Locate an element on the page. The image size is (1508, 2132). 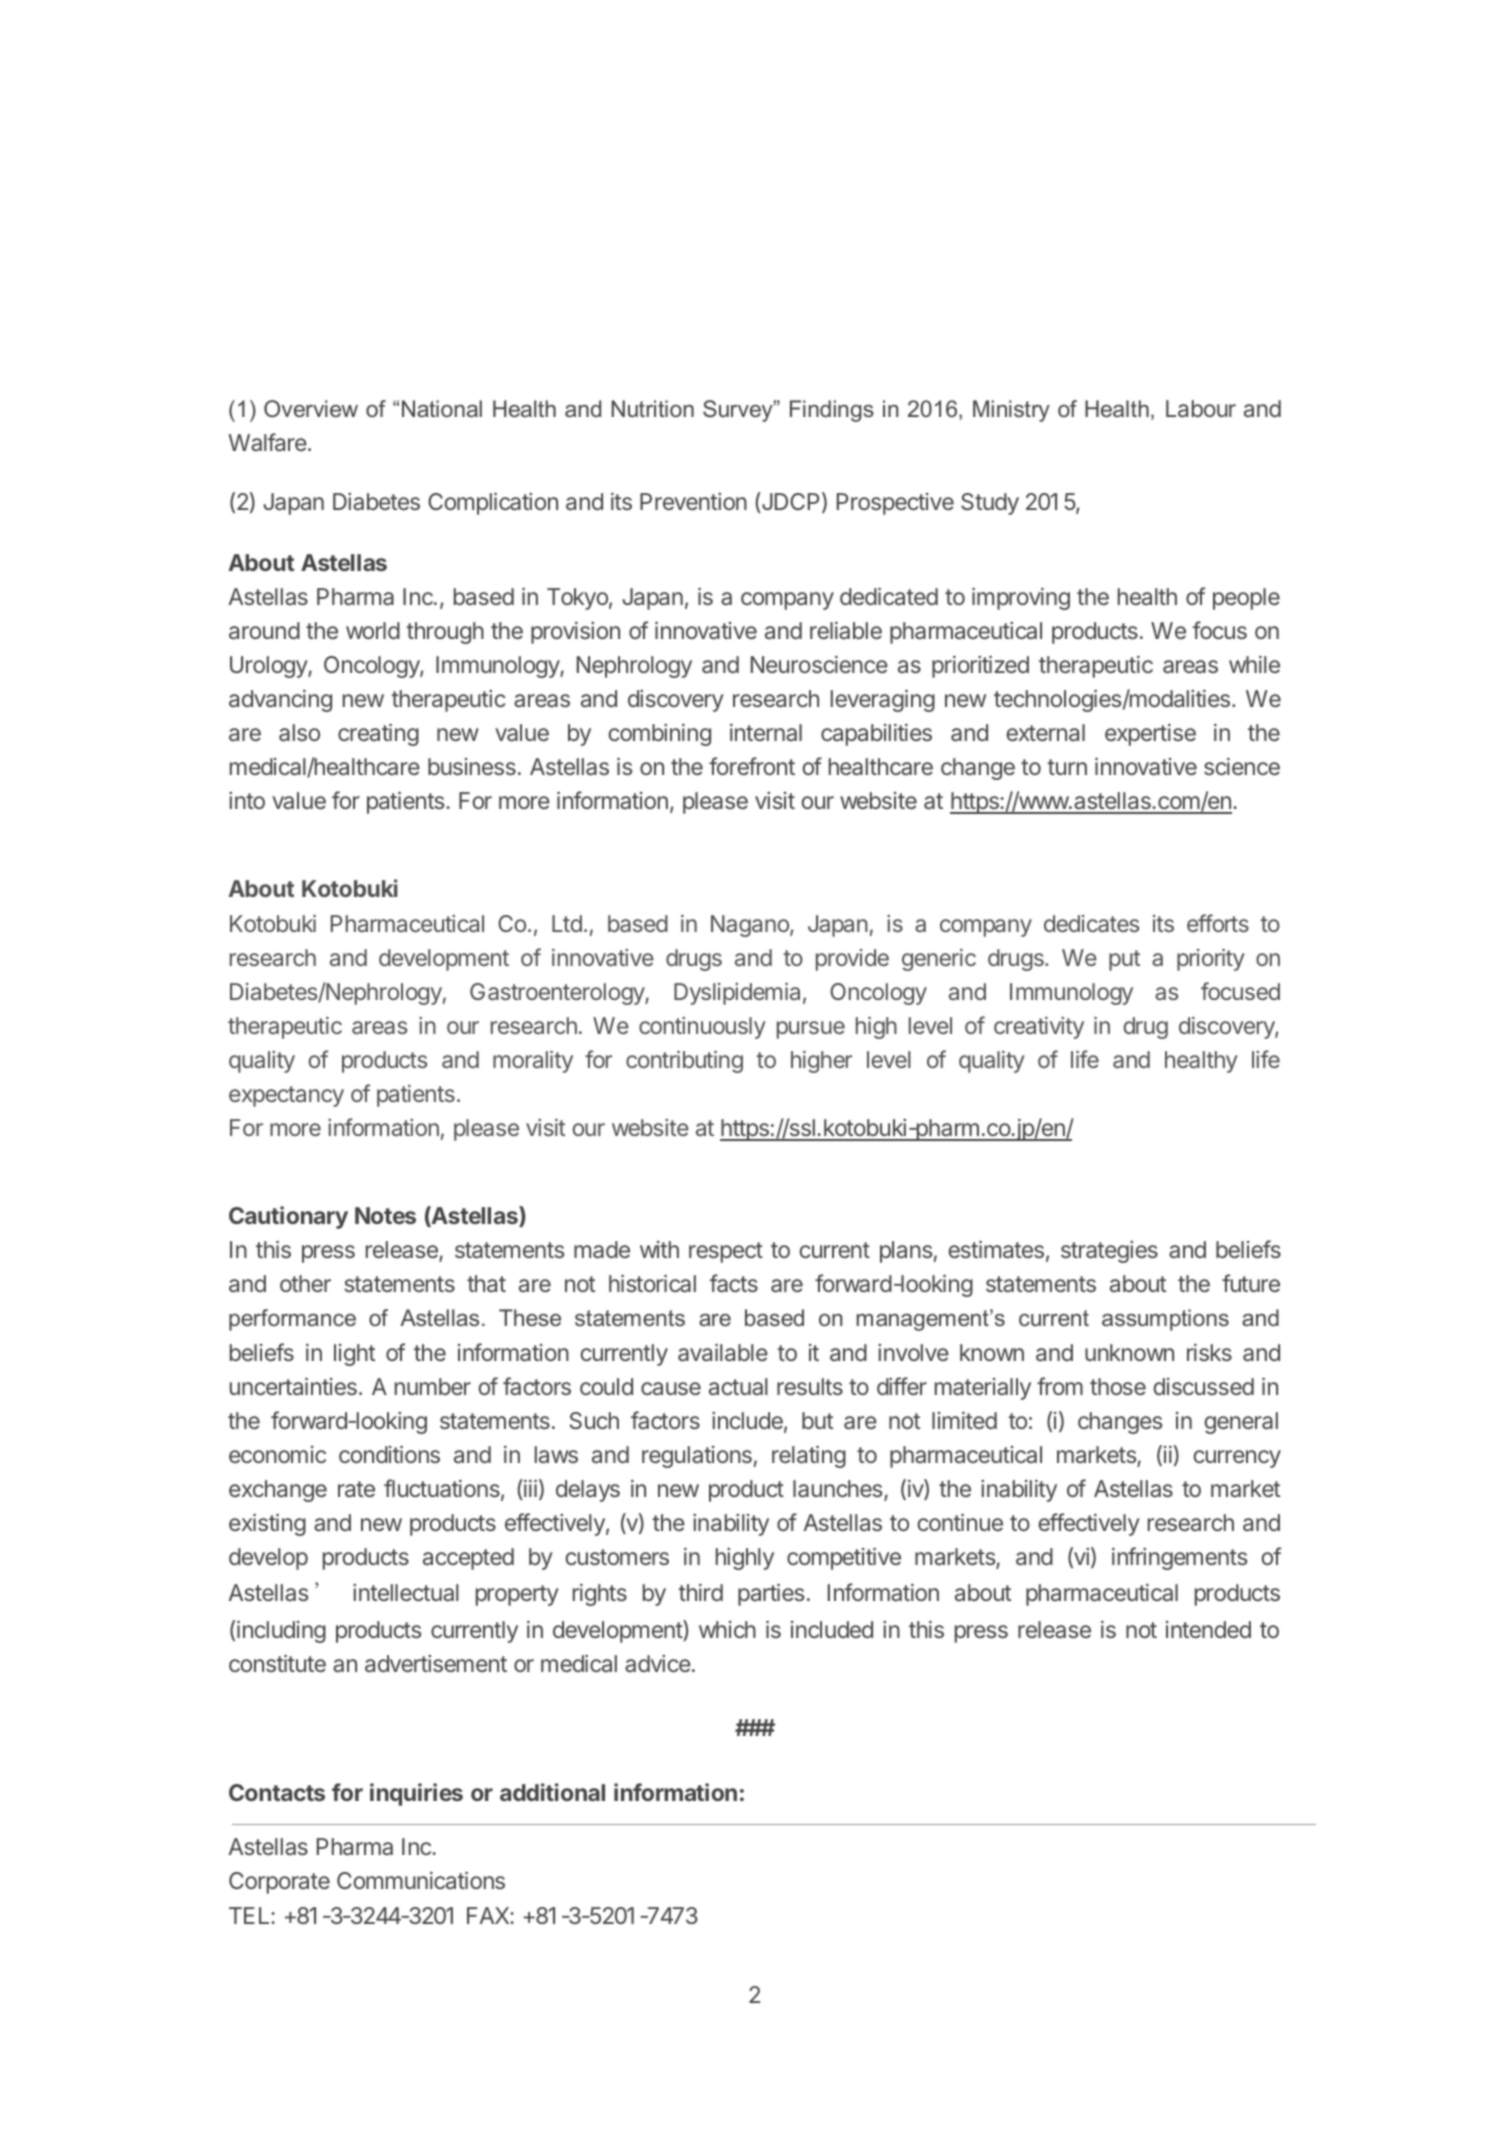
inquiries is located at coordinates (416, 1794).
